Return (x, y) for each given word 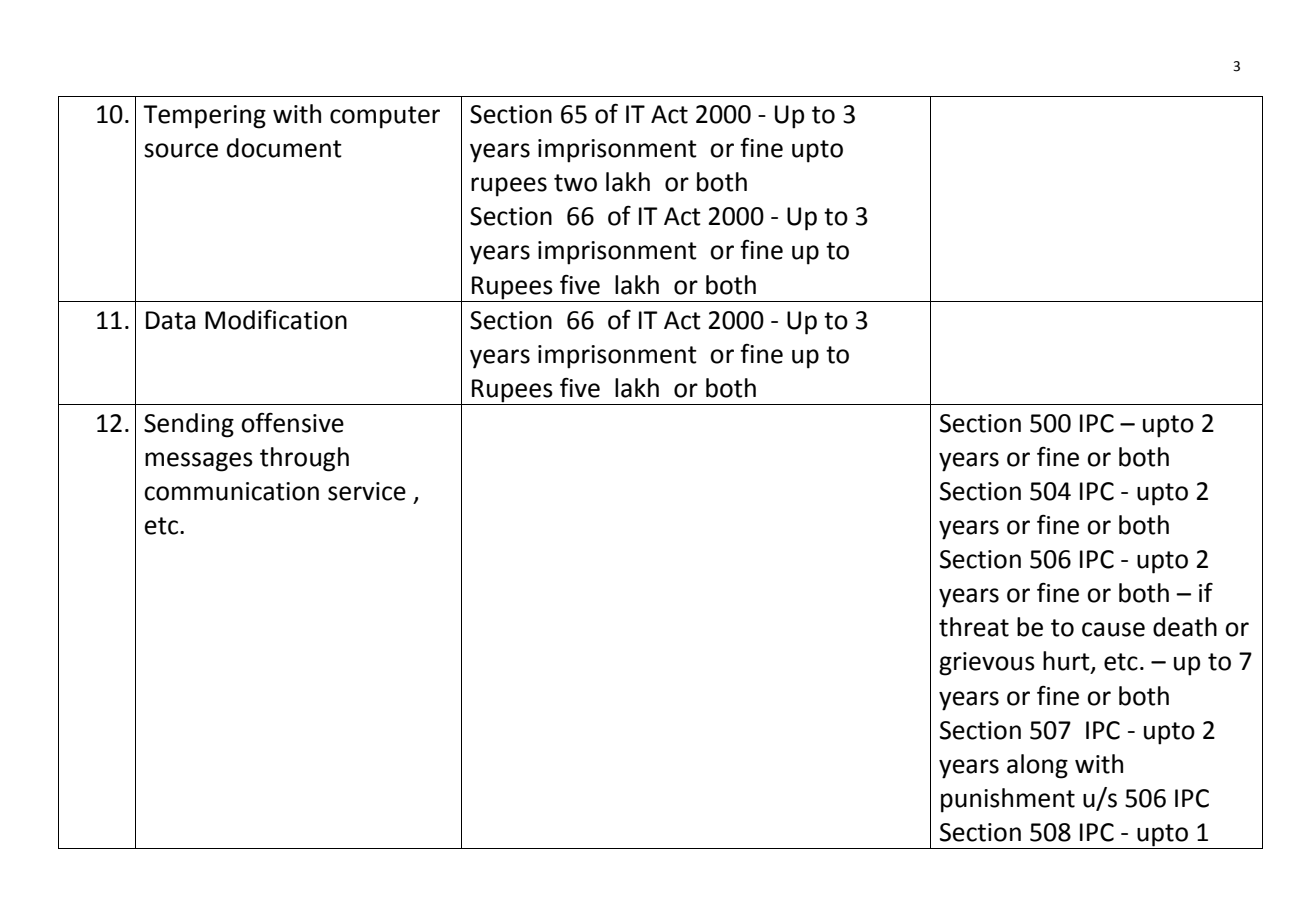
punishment (1008, 800)
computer (385, 117)
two (575, 183)
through (304, 459)
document (284, 148)
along (1037, 766)
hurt (1067, 662)
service (367, 491)
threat (974, 627)
